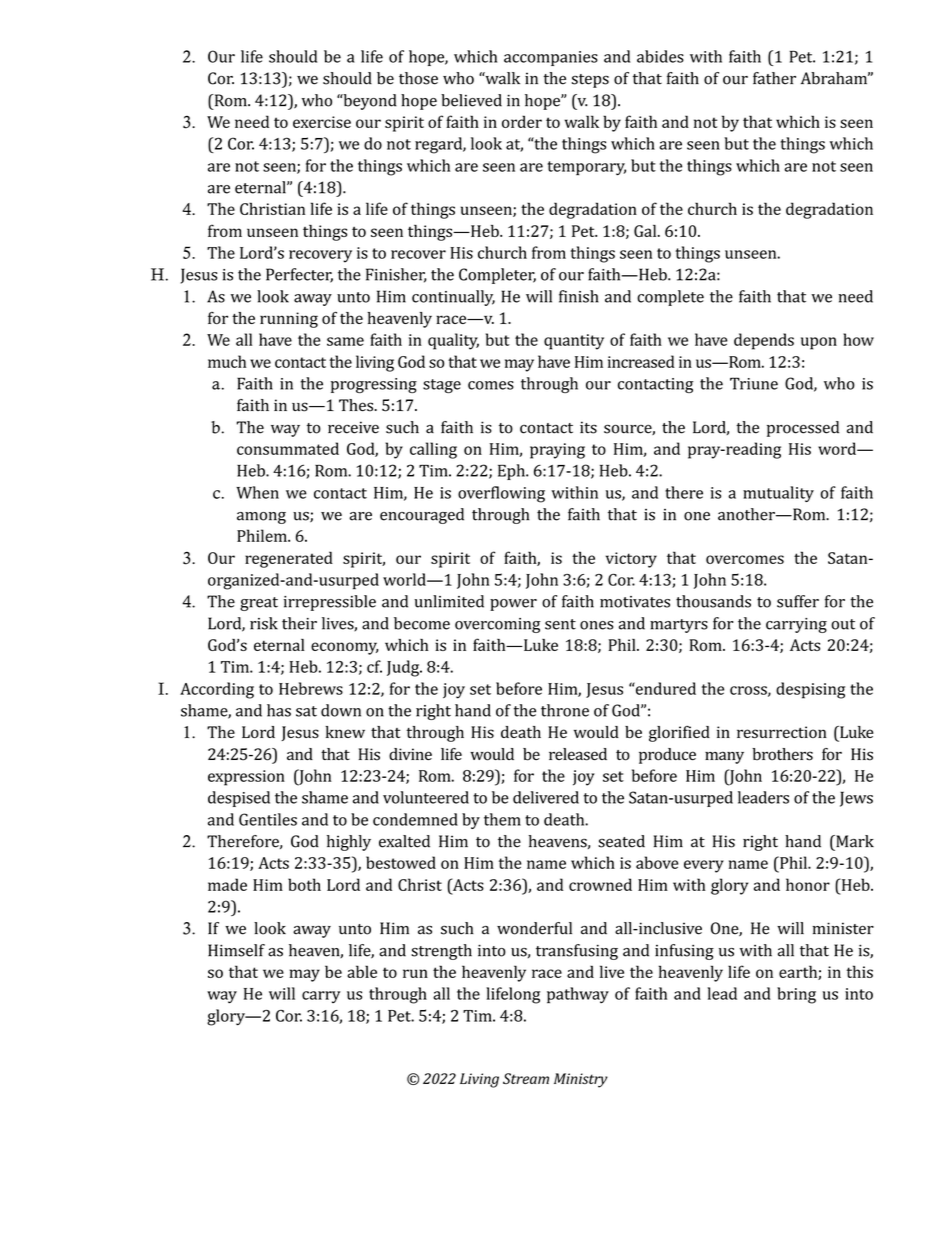  What do you see at coordinates (322, 122) in the screenshot?
I see `exercise` at bounding box center [322, 122].
